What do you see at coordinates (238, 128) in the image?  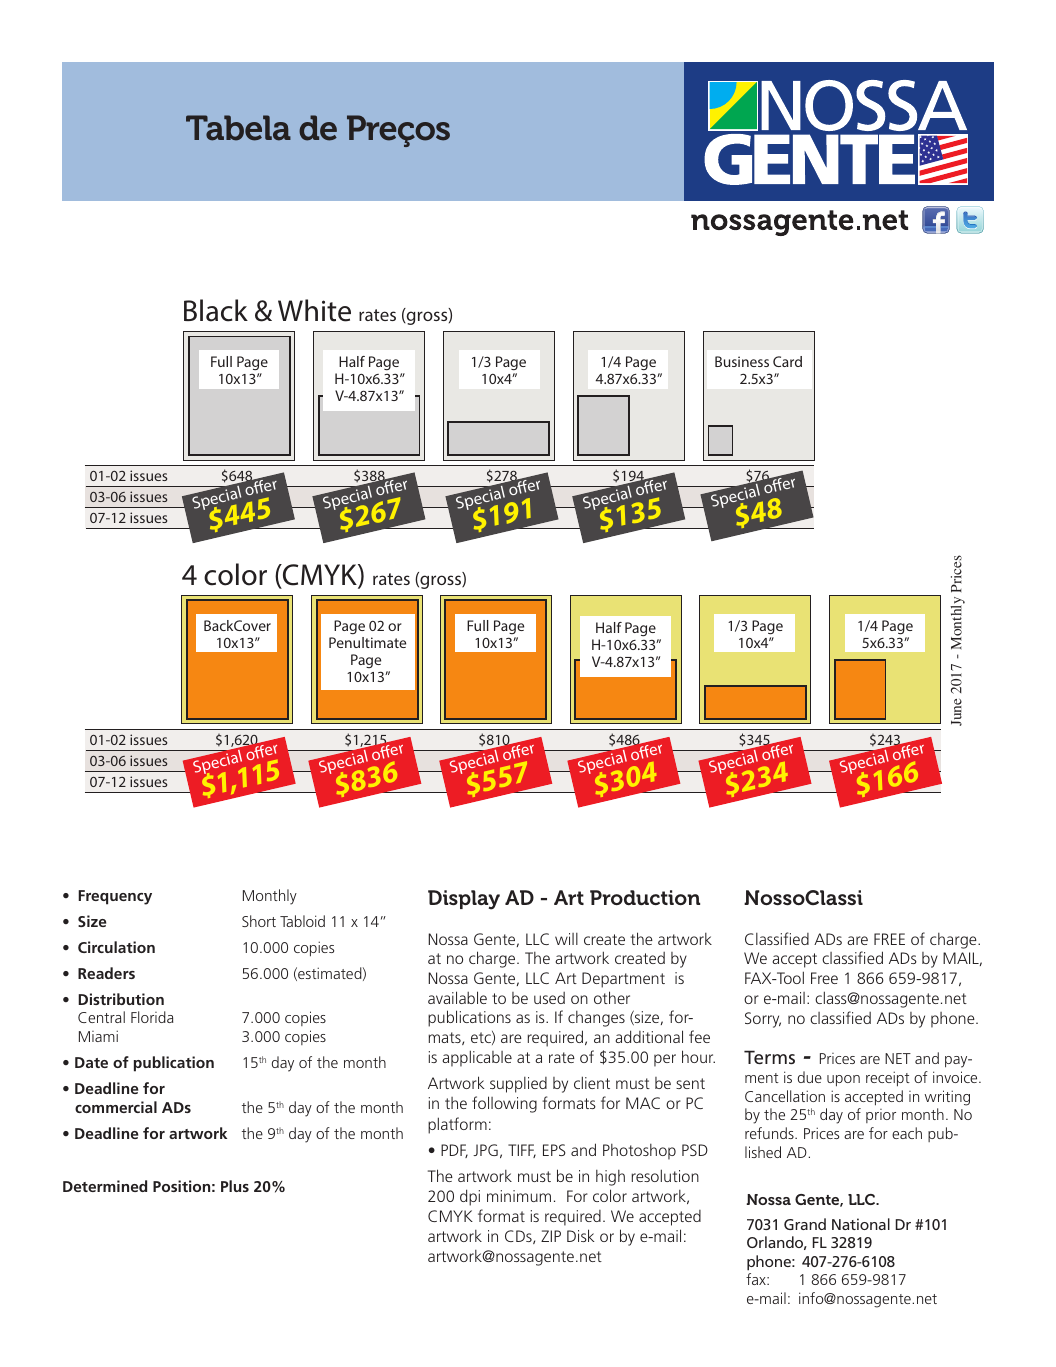 I see `Tabela` at bounding box center [238, 128].
